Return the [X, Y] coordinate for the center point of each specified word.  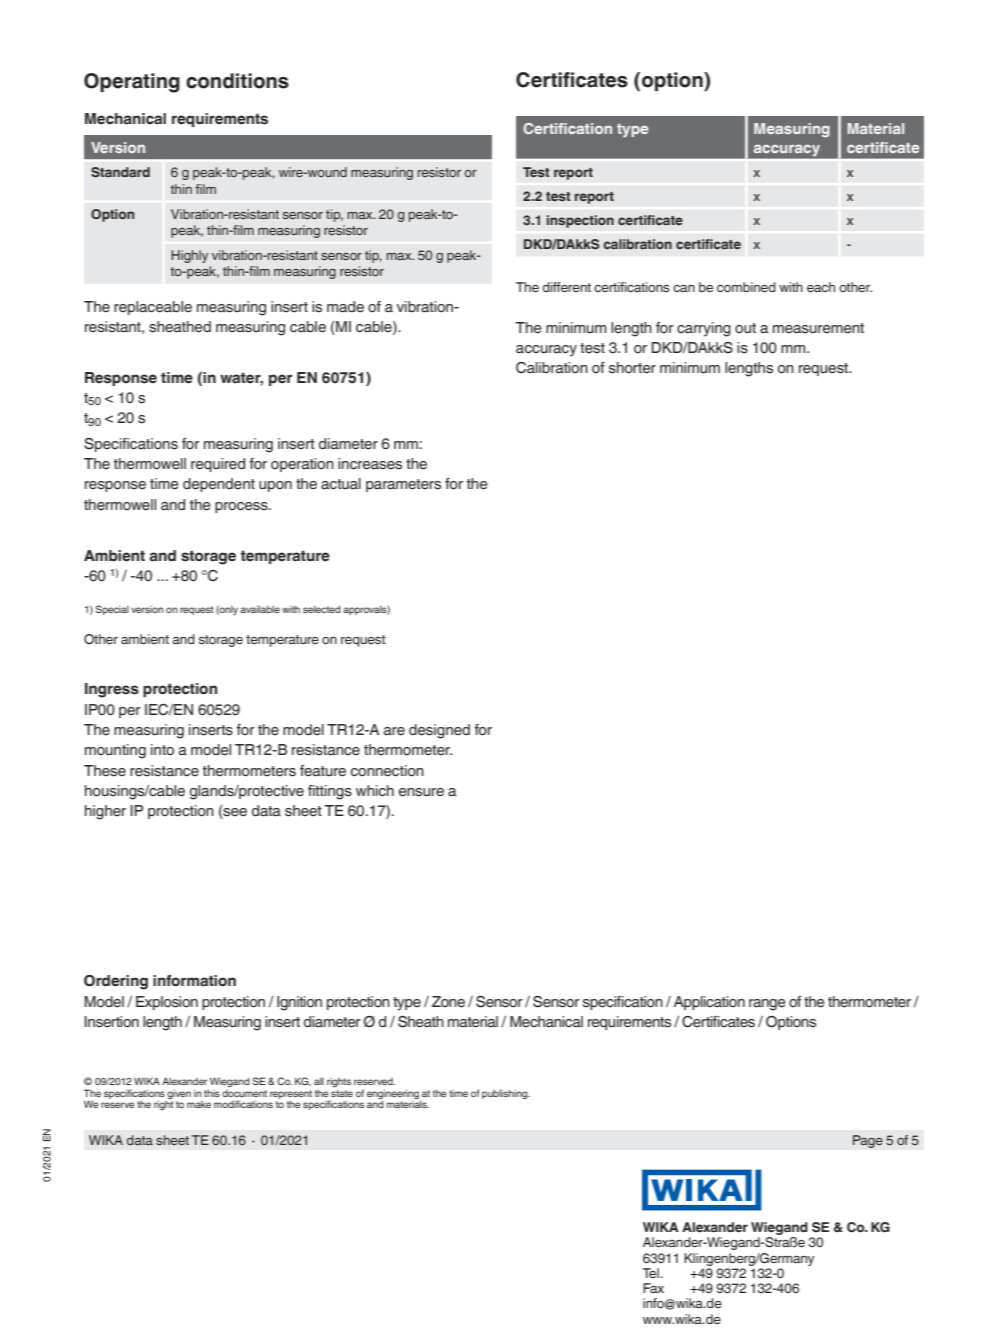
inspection [580, 221]
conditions [237, 81]
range [767, 1005]
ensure [421, 792]
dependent [219, 485]
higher [105, 812]
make [199, 1104]
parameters [403, 485]
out [745, 328]
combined [746, 287]
